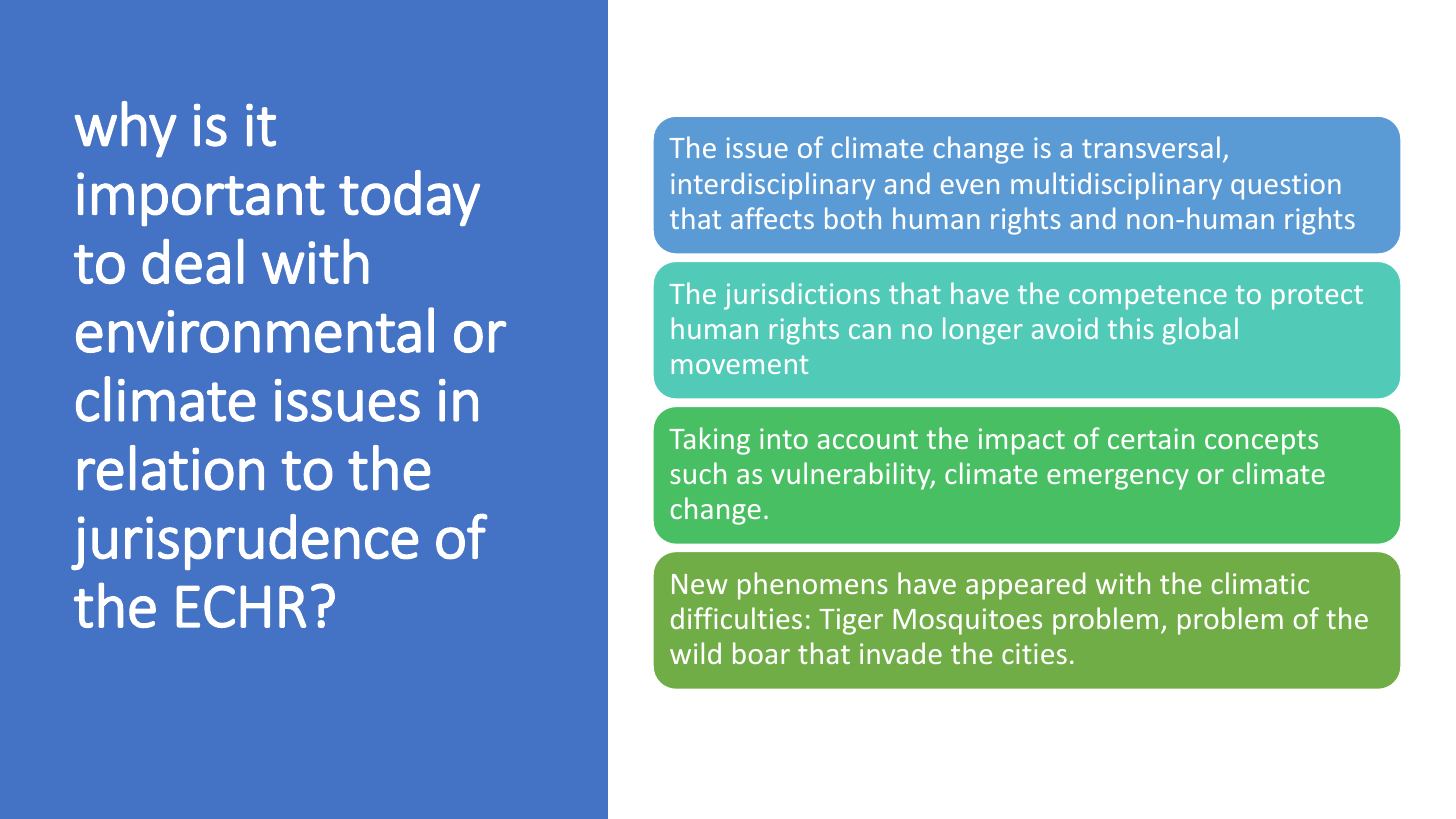 This screenshot has height=819, width=1456. Describe the element at coordinates (695, 653) in the screenshot. I see `wild` at that location.
